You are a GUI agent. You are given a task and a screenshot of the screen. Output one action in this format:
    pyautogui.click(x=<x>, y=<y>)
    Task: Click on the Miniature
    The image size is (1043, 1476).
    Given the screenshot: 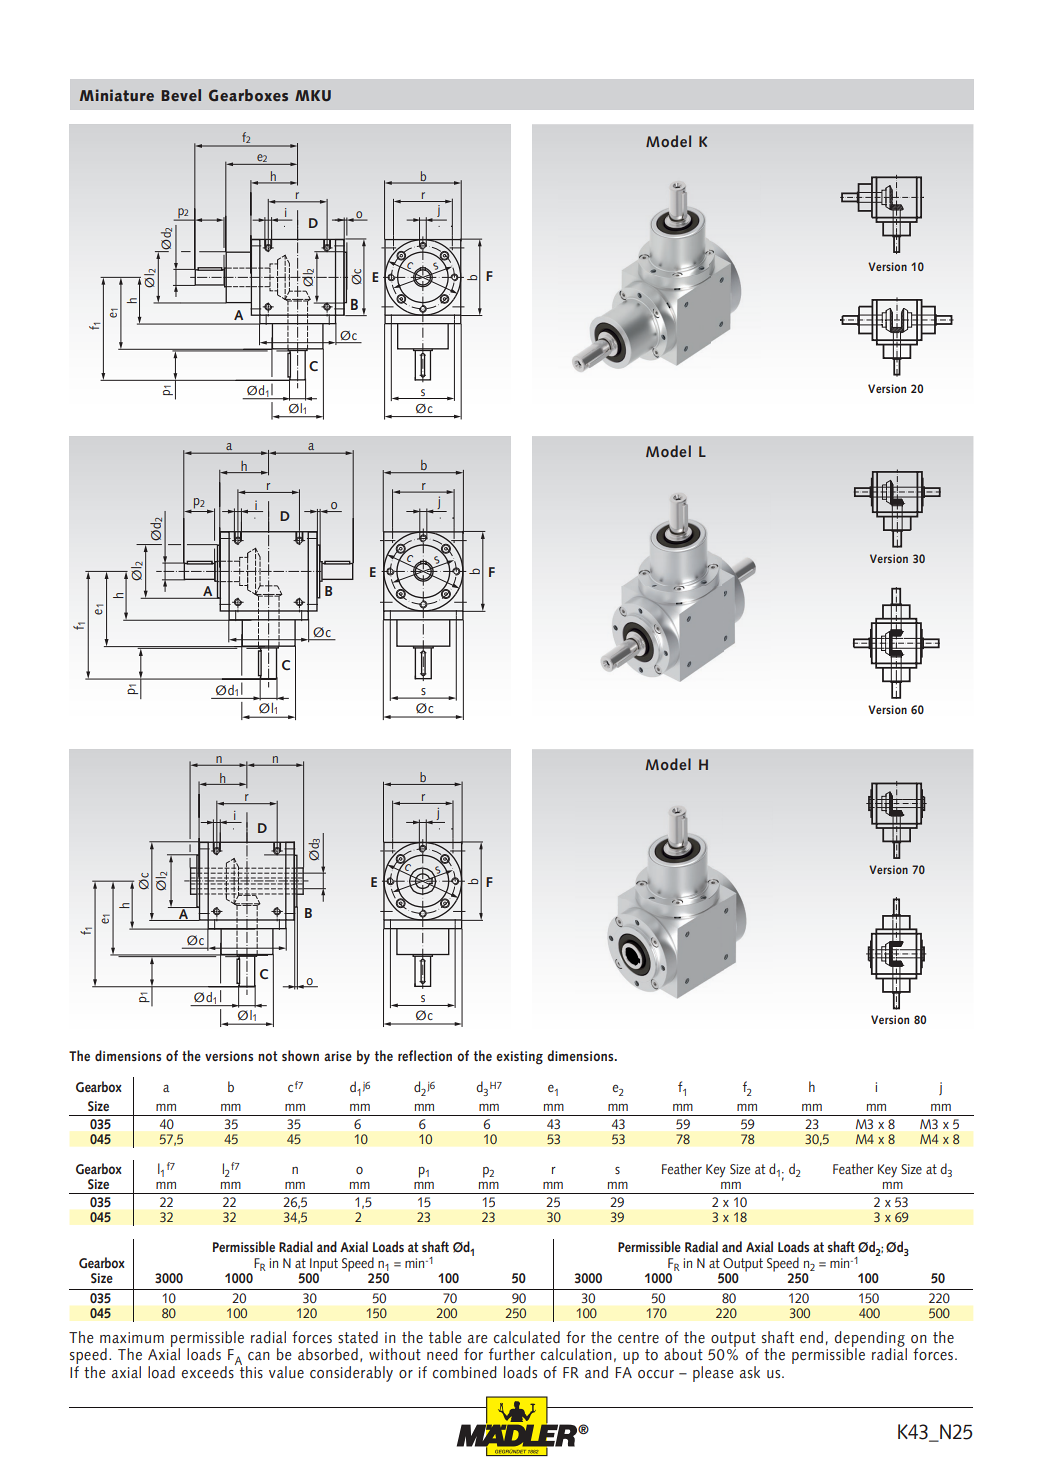 What is the action you would take?
    pyautogui.click(x=117, y=95)
